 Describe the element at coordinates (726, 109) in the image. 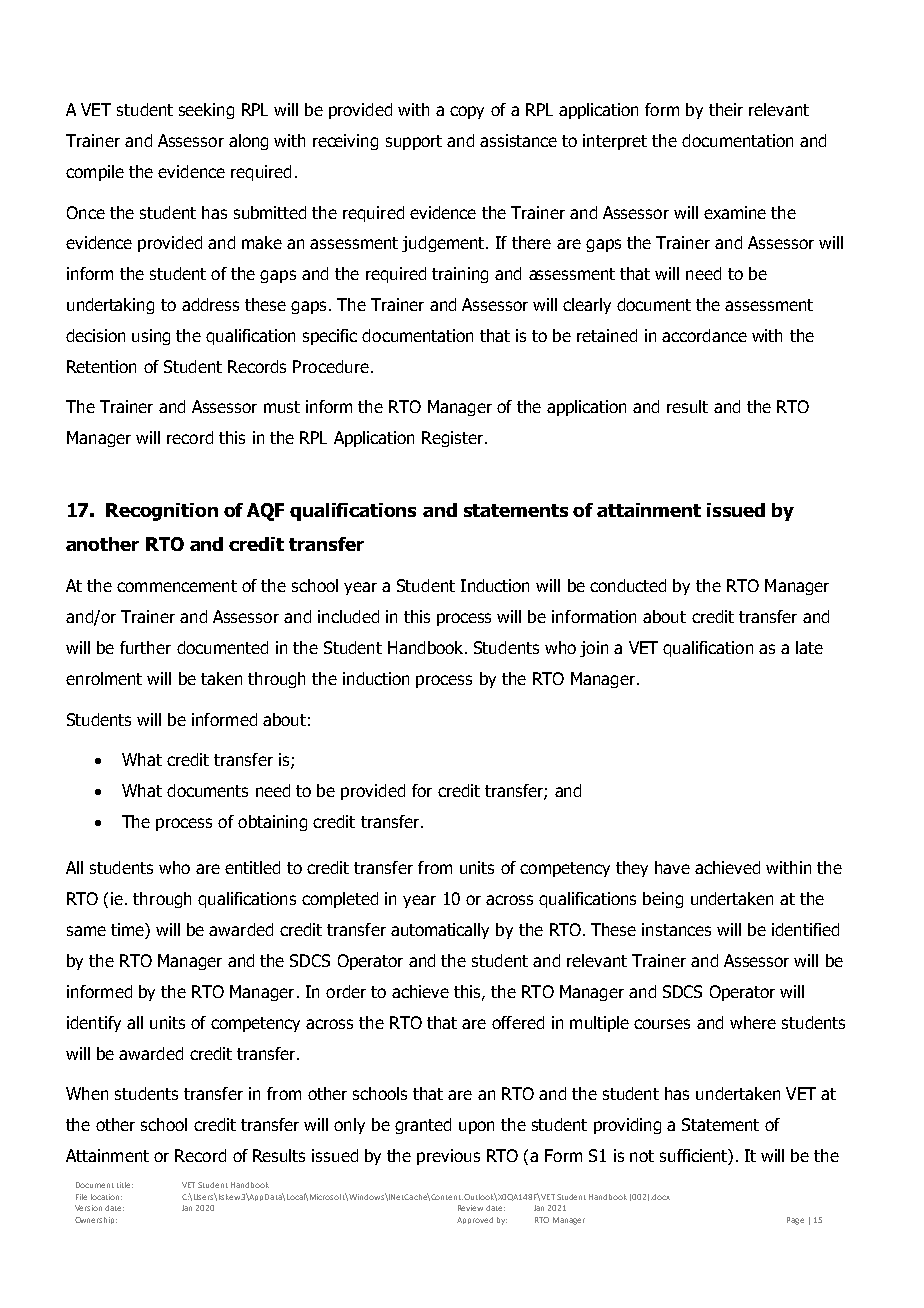

I see `their` at that location.
